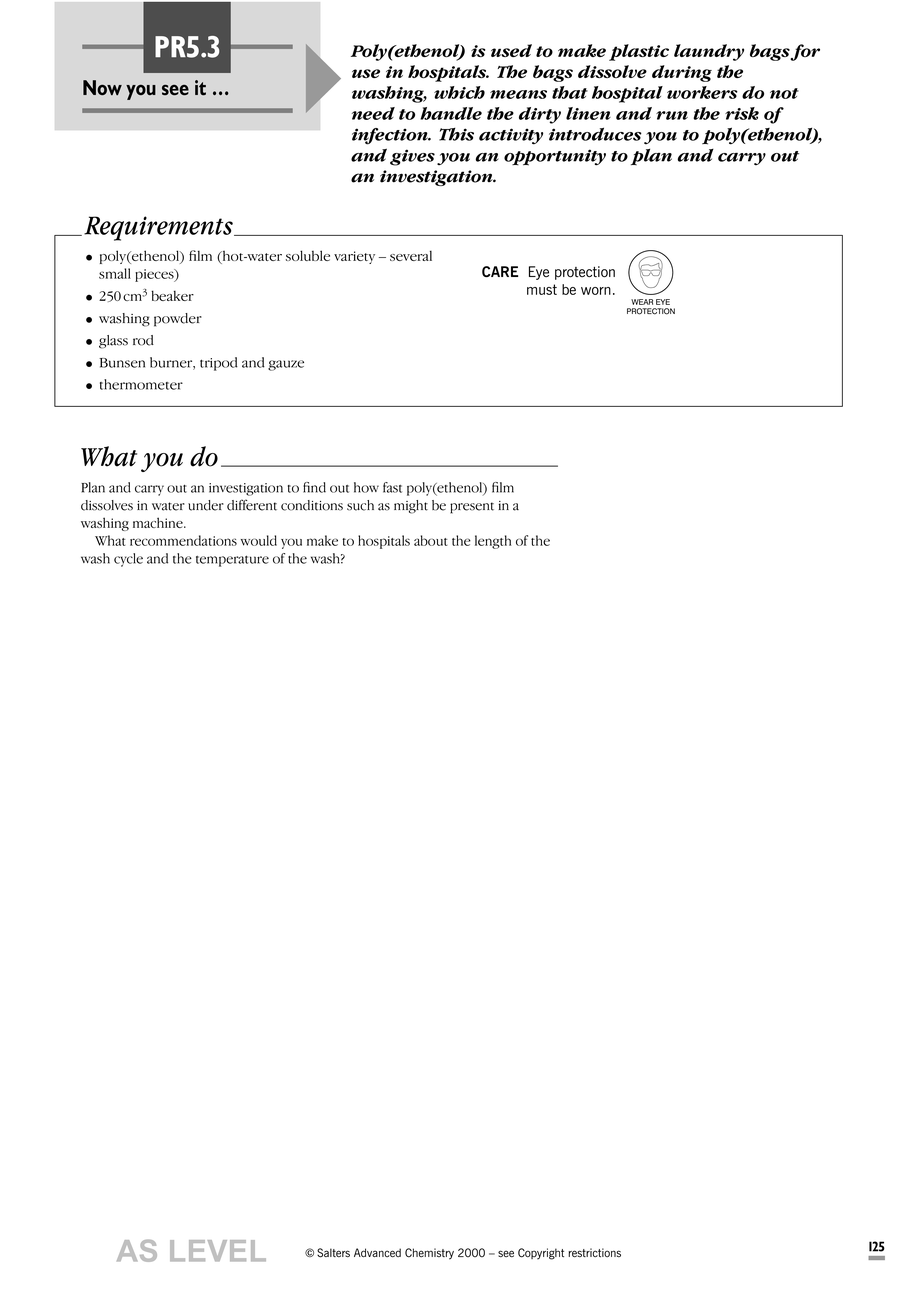  Describe the element at coordinates (493, 542) in the screenshot. I see `length` at that location.
